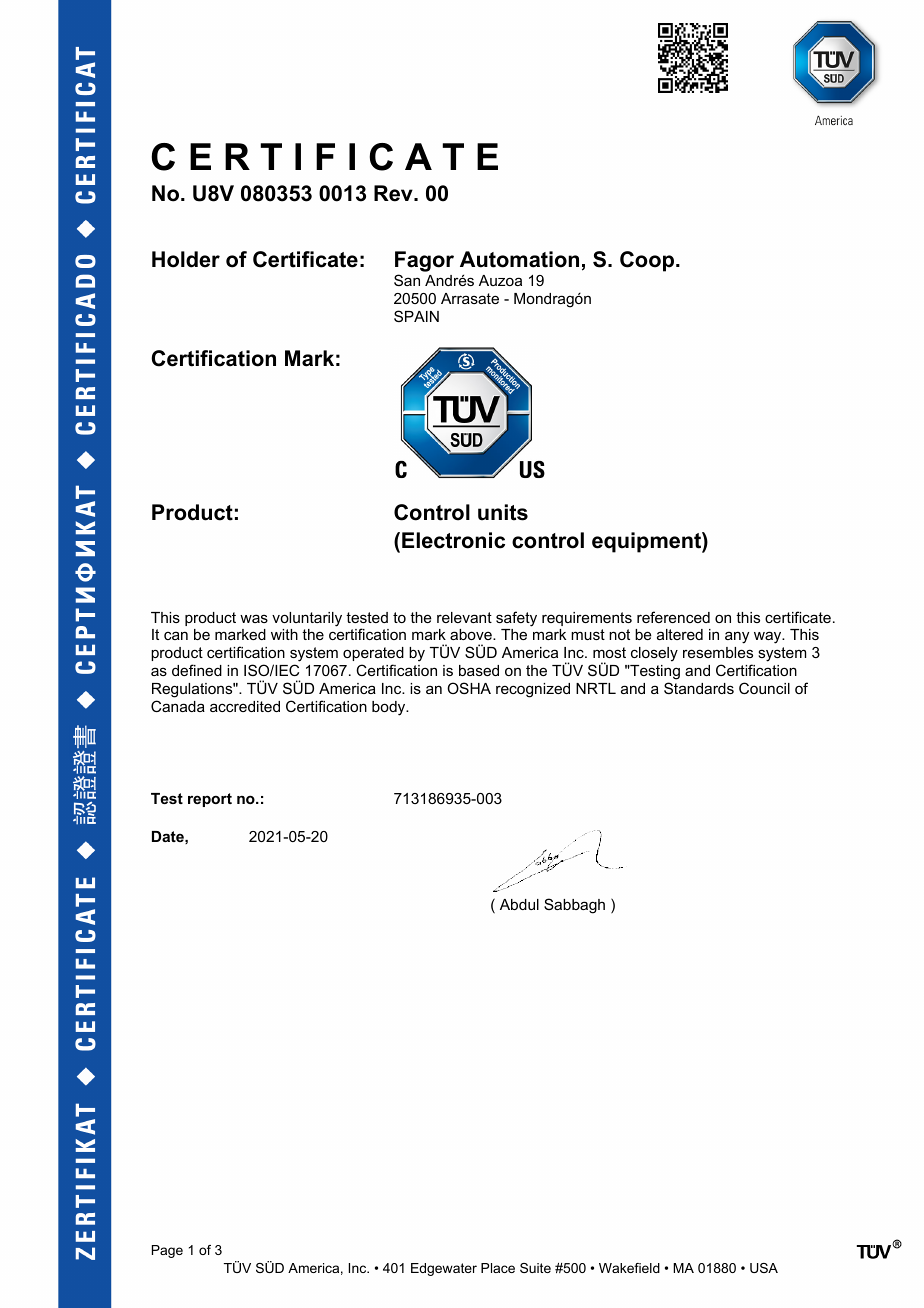 This image has width=924, height=1308. I want to click on units, so click(503, 512).
